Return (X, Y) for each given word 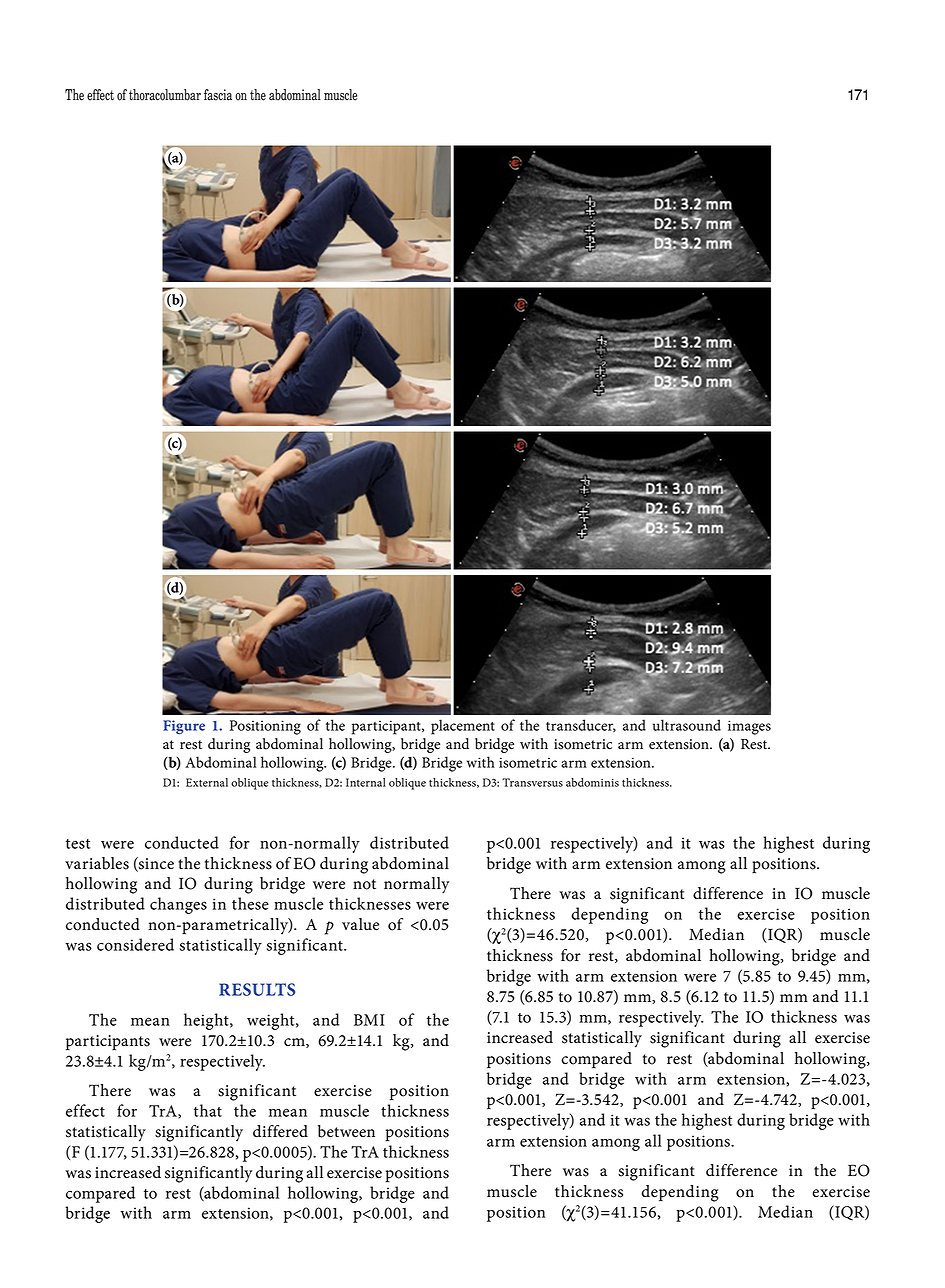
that (208, 1110)
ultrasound (687, 725)
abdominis (592, 782)
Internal (366, 782)
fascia (218, 95)
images (749, 727)
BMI (369, 1020)
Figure (184, 727)
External (207, 782)
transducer (581, 725)
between (346, 1131)
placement (463, 727)
